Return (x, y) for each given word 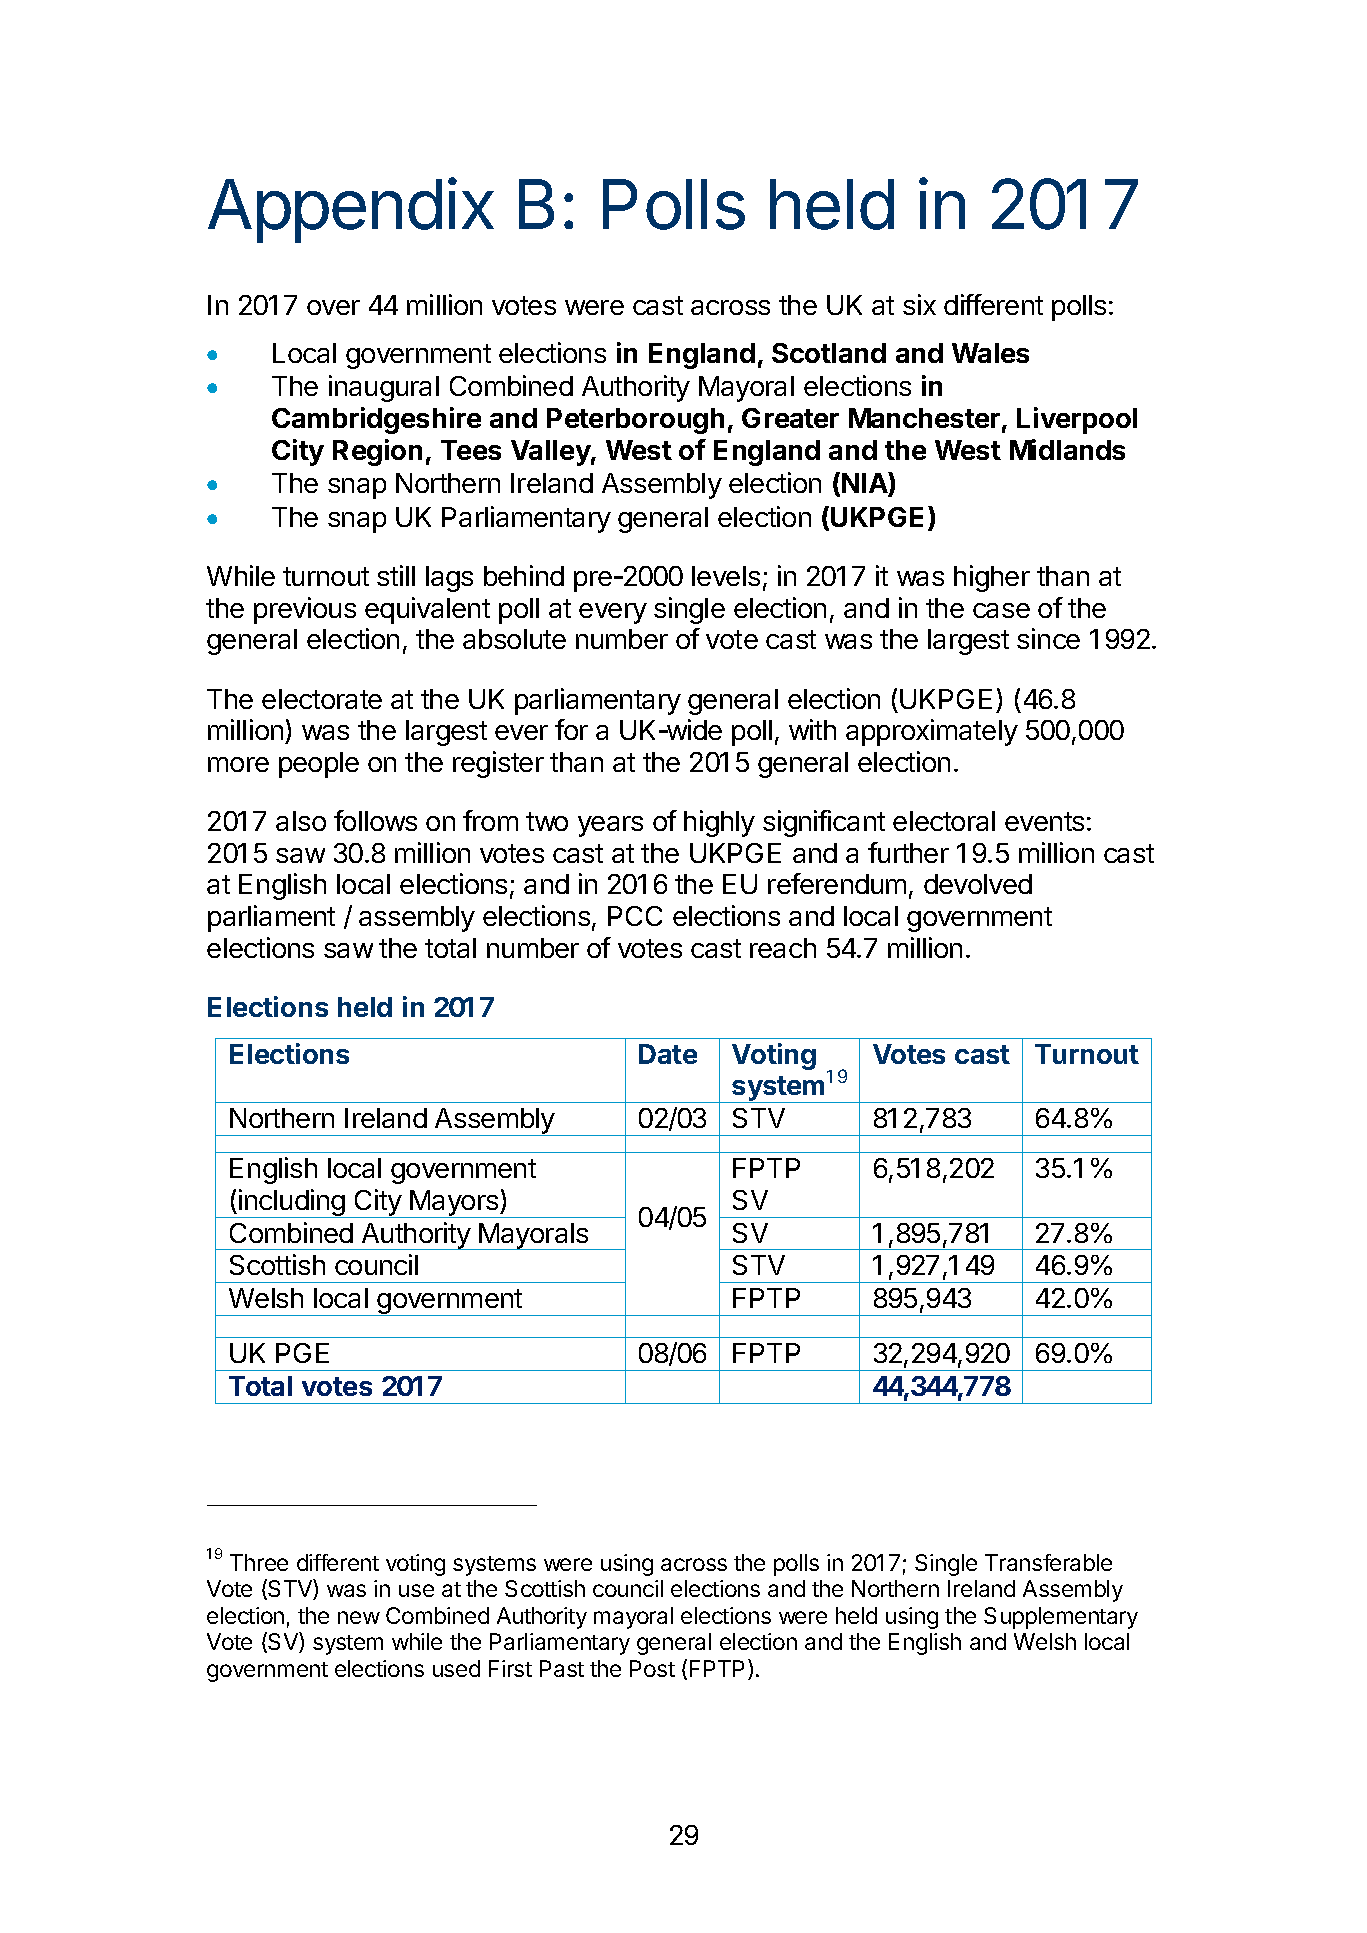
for (571, 729)
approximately (932, 732)
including (292, 1203)
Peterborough (635, 421)
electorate (322, 699)
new (359, 1617)
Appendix (351, 210)
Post (652, 1668)
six (919, 304)
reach (783, 948)
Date (668, 1054)
